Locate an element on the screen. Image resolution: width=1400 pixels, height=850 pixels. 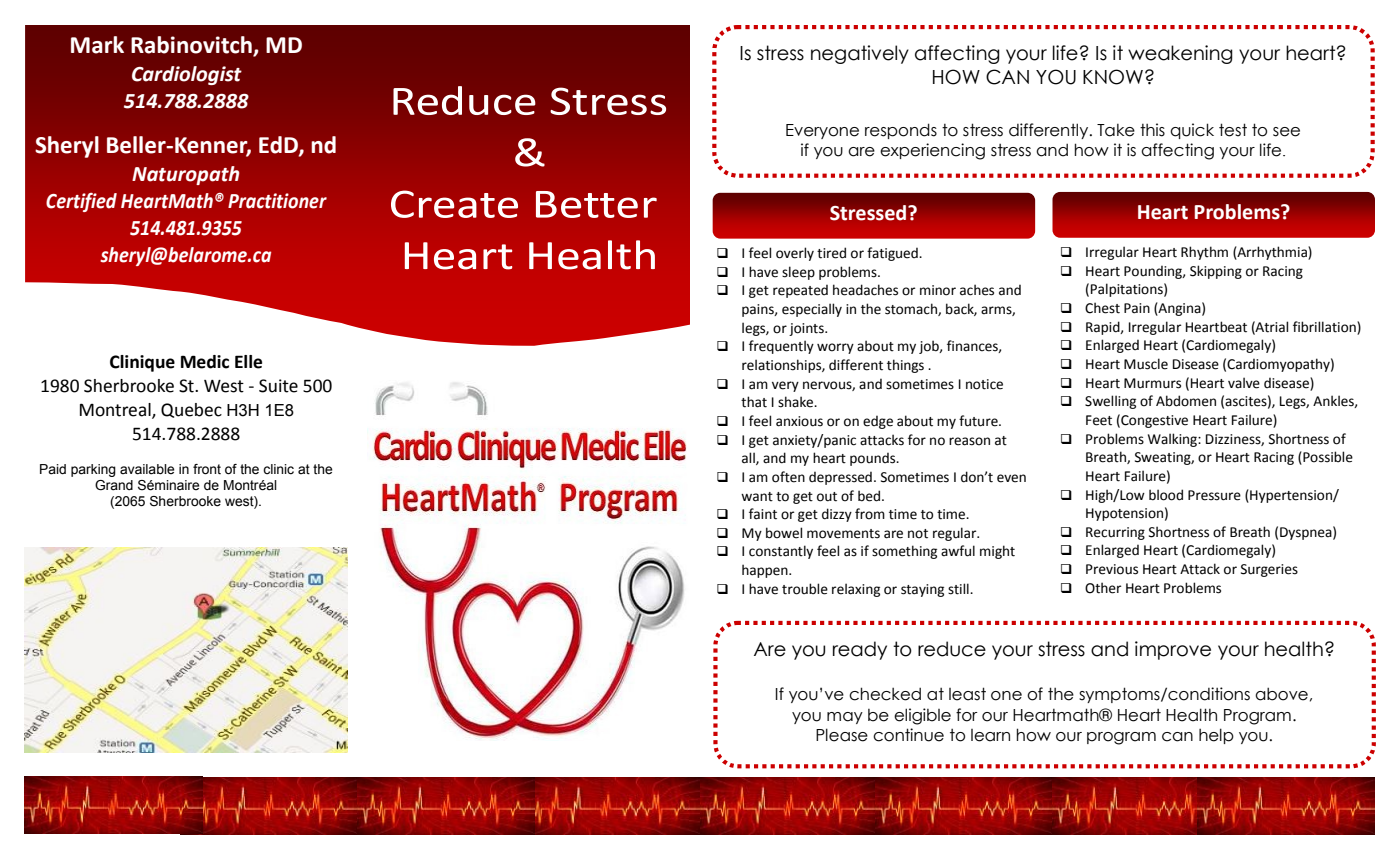
constantly is located at coordinates (781, 552).
